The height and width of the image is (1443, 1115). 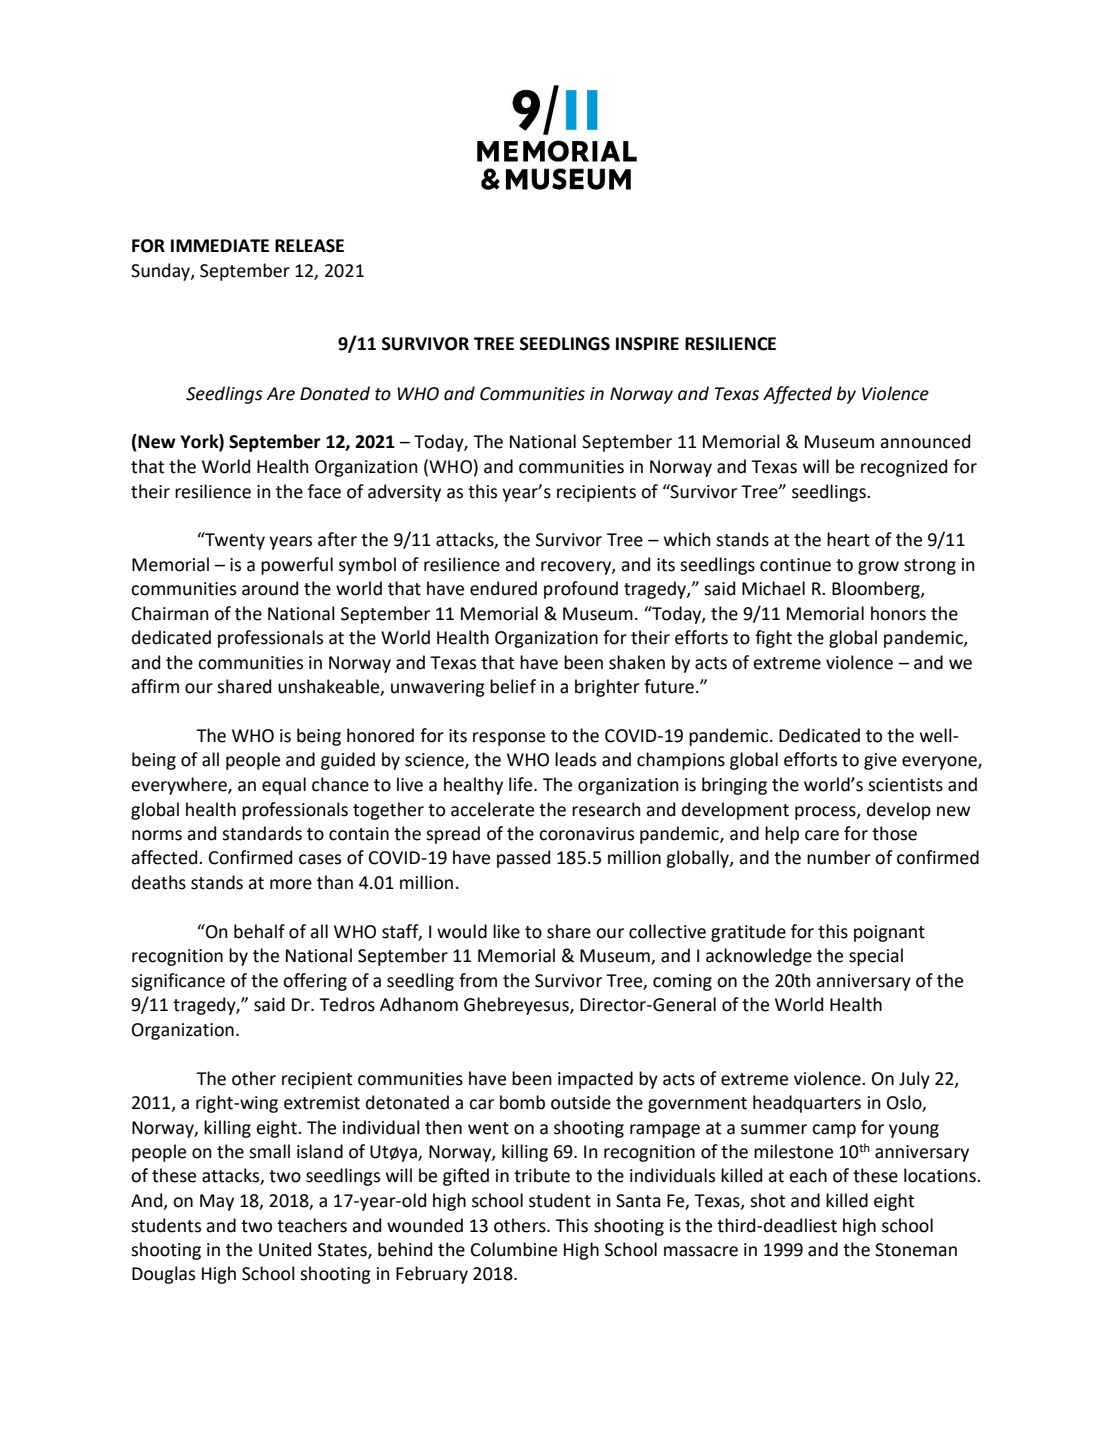 What do you see at coordinates (889, 933) in the image?
I see `poignant` at bounding box center [889, 933].
